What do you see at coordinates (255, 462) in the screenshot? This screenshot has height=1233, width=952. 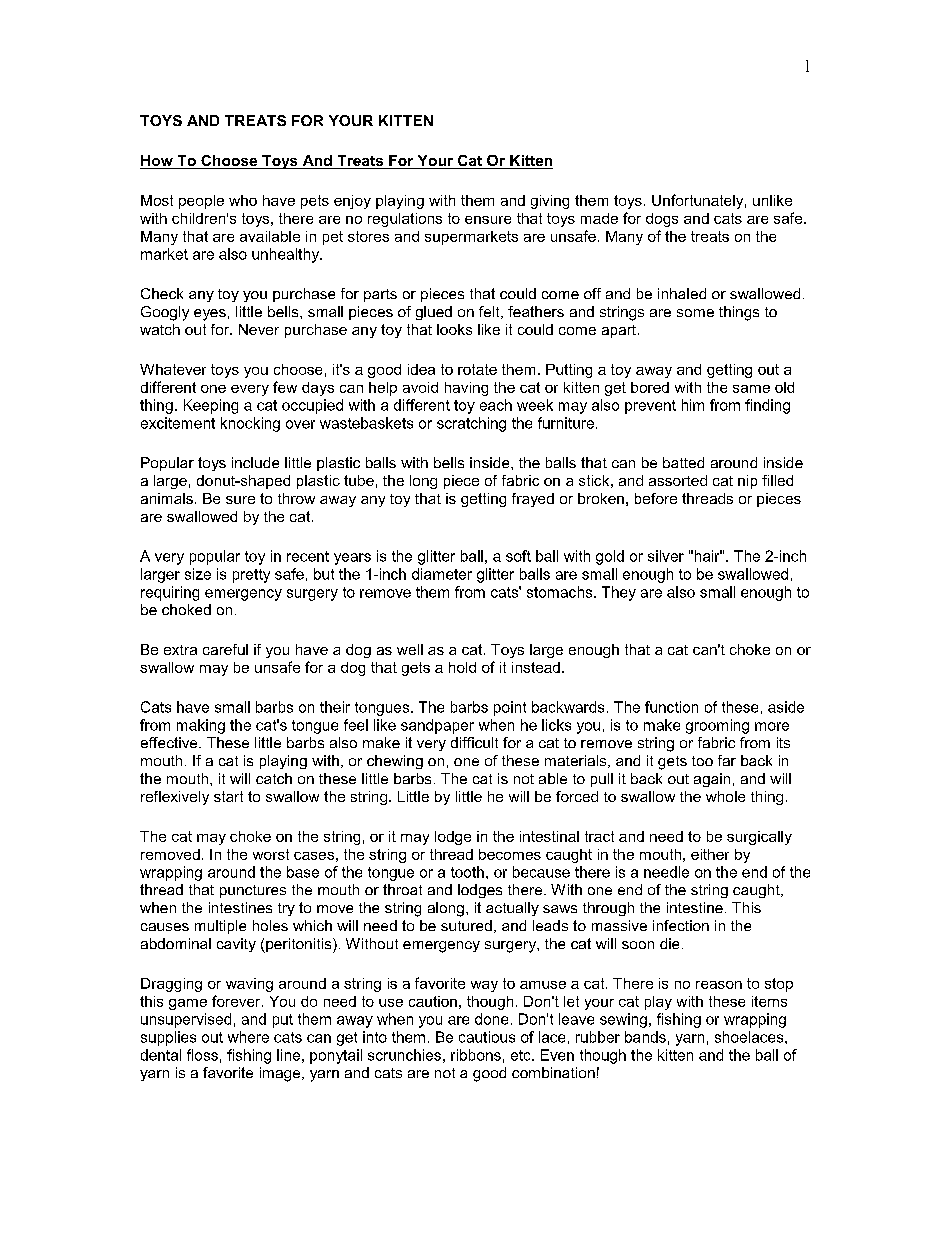 I see `include` at bounding box center [255, 462].
